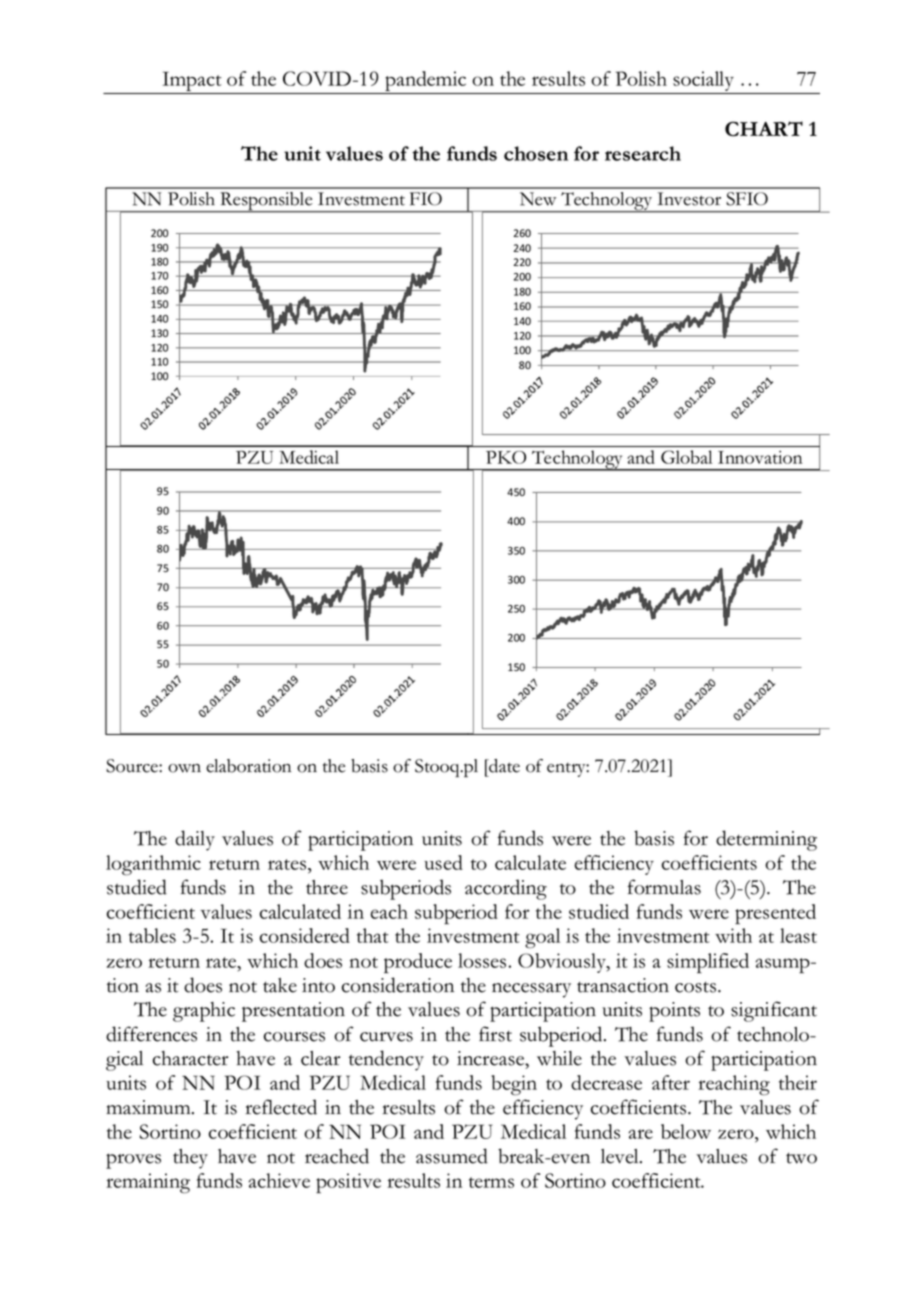 Image resolution: width=924 pixels, height=1316 pixels. What do you see at coordinates (426, 82) in the screenshot?
I see `pandemic` at bounding box center [426, 82].
